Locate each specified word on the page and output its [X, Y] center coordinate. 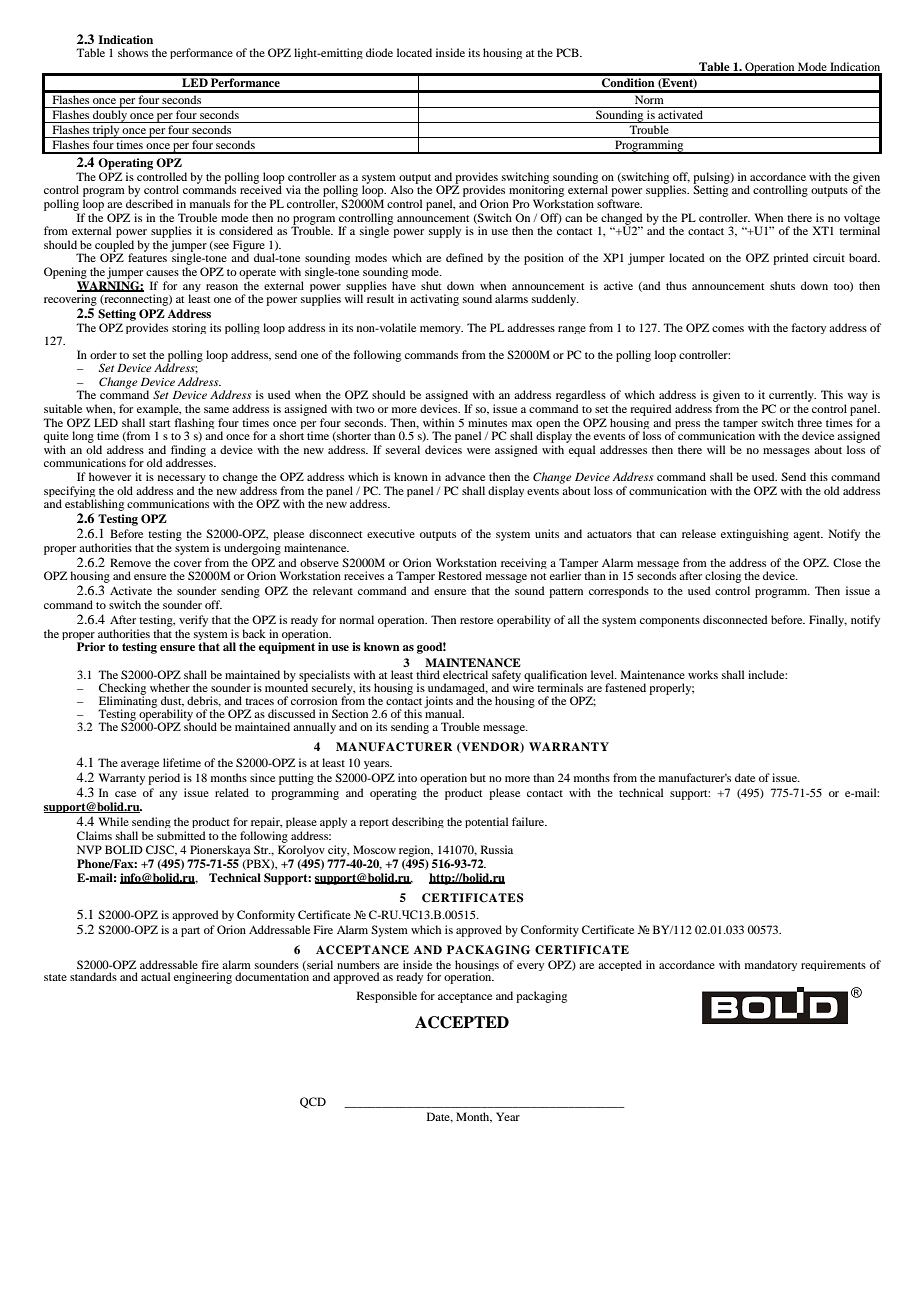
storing [189, 328]
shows [133, 52]
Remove [130, 562]
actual [155, 976]
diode [379, 52]
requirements [833, 965]
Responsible [387, 997]
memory [441, 330]
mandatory [771, 965]
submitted [181, 835]
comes [728, 329]
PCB [568, 52]
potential [486, 822]
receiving [524, 563]
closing [723, 577]
